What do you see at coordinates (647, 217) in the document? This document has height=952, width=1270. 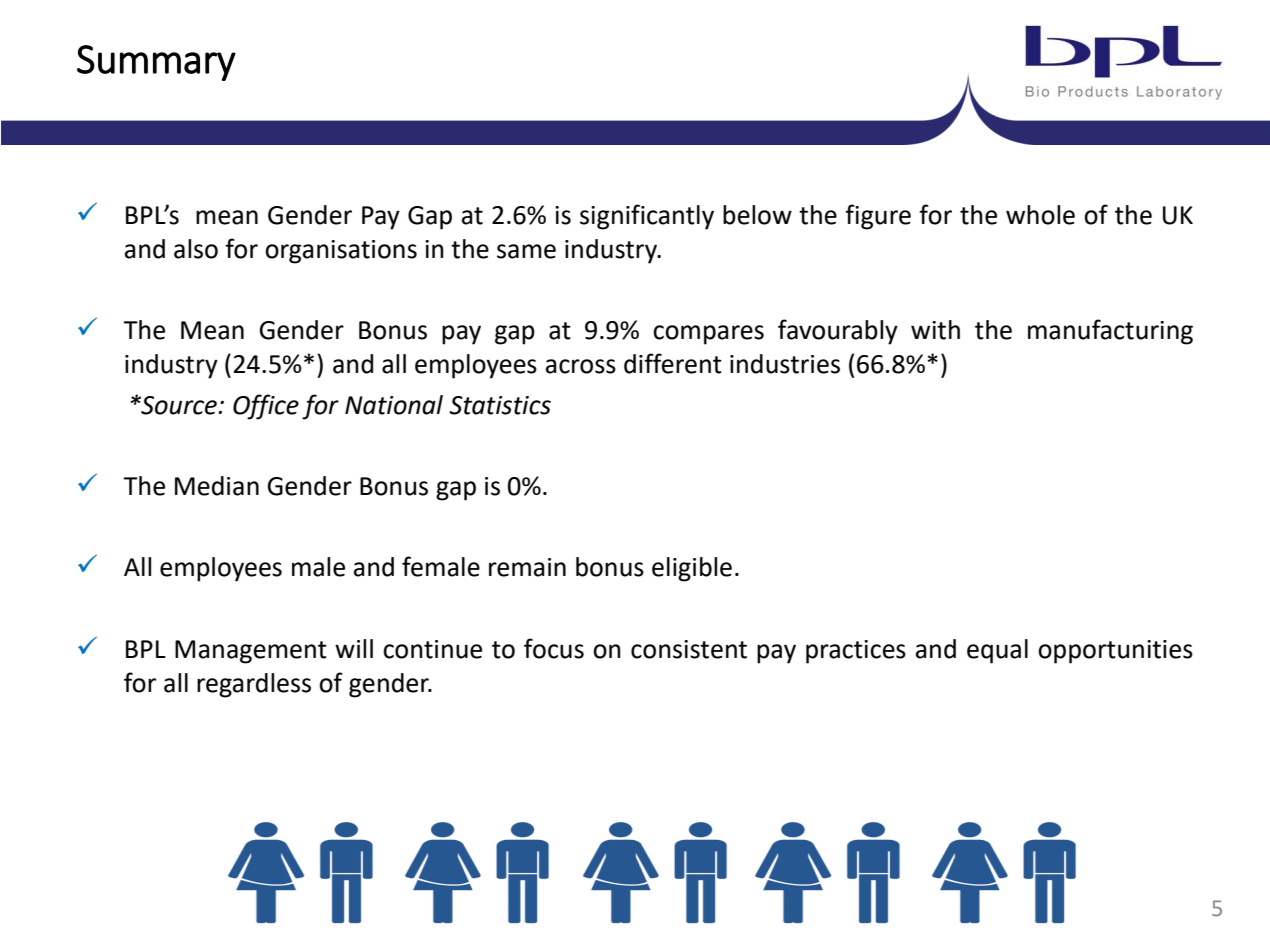 I see `significantly` at bounding box center [647, 217].
